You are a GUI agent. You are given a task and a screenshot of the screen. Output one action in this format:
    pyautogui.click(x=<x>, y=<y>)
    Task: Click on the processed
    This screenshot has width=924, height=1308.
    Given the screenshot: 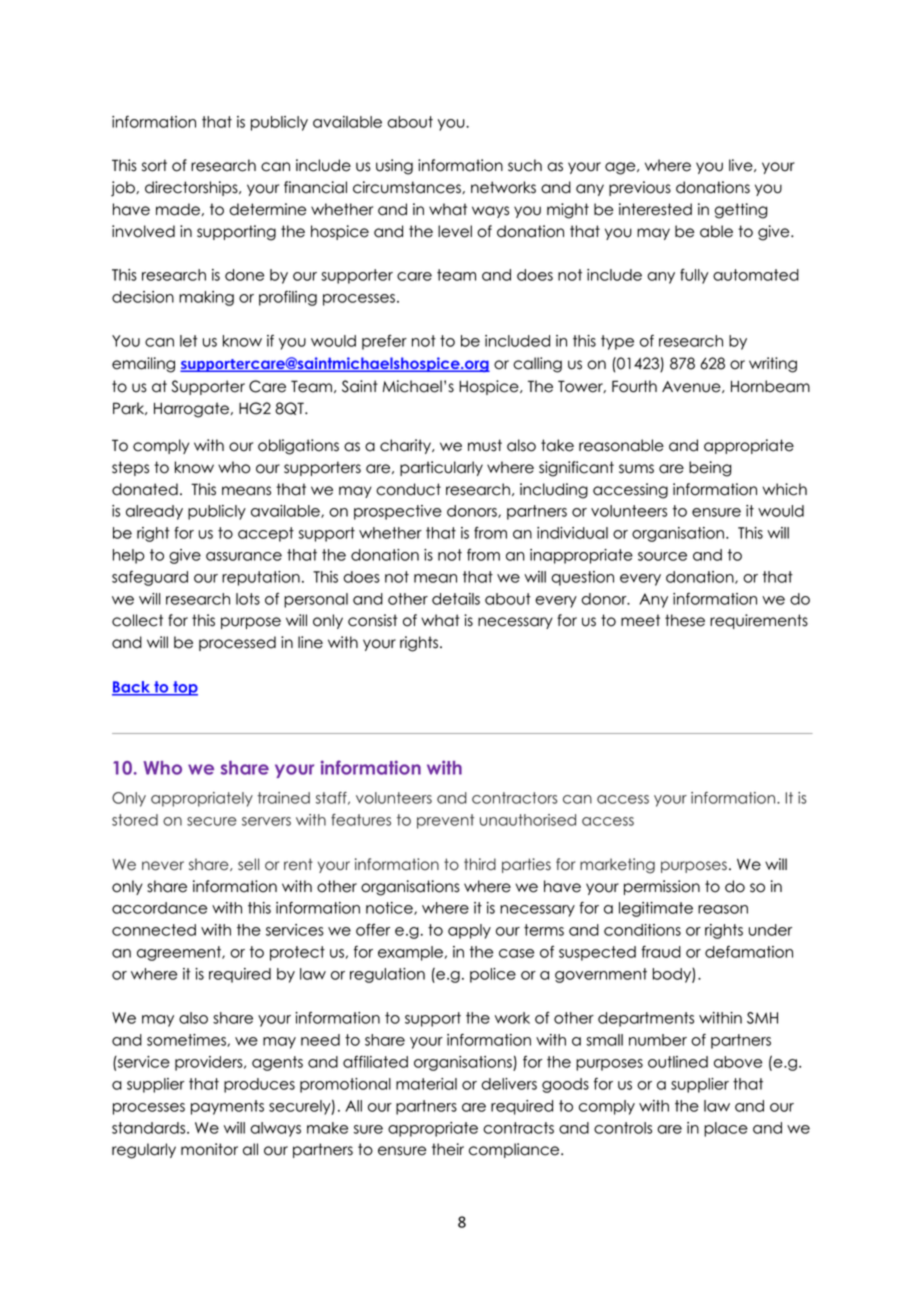 What is the action you would take?
    pyautogui.click(x=237, y=643)
